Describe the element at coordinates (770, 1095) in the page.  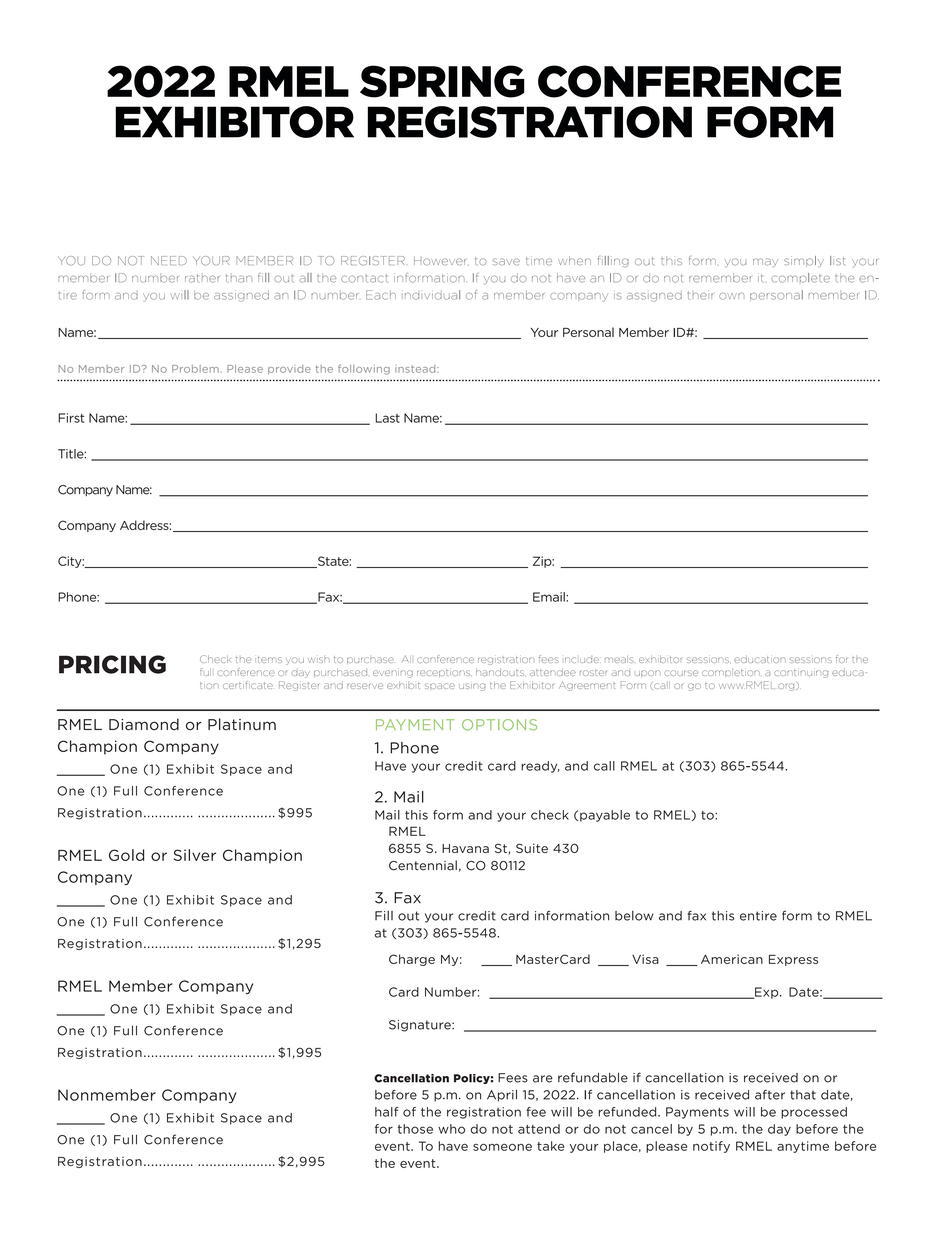
I see `after` at that location.
